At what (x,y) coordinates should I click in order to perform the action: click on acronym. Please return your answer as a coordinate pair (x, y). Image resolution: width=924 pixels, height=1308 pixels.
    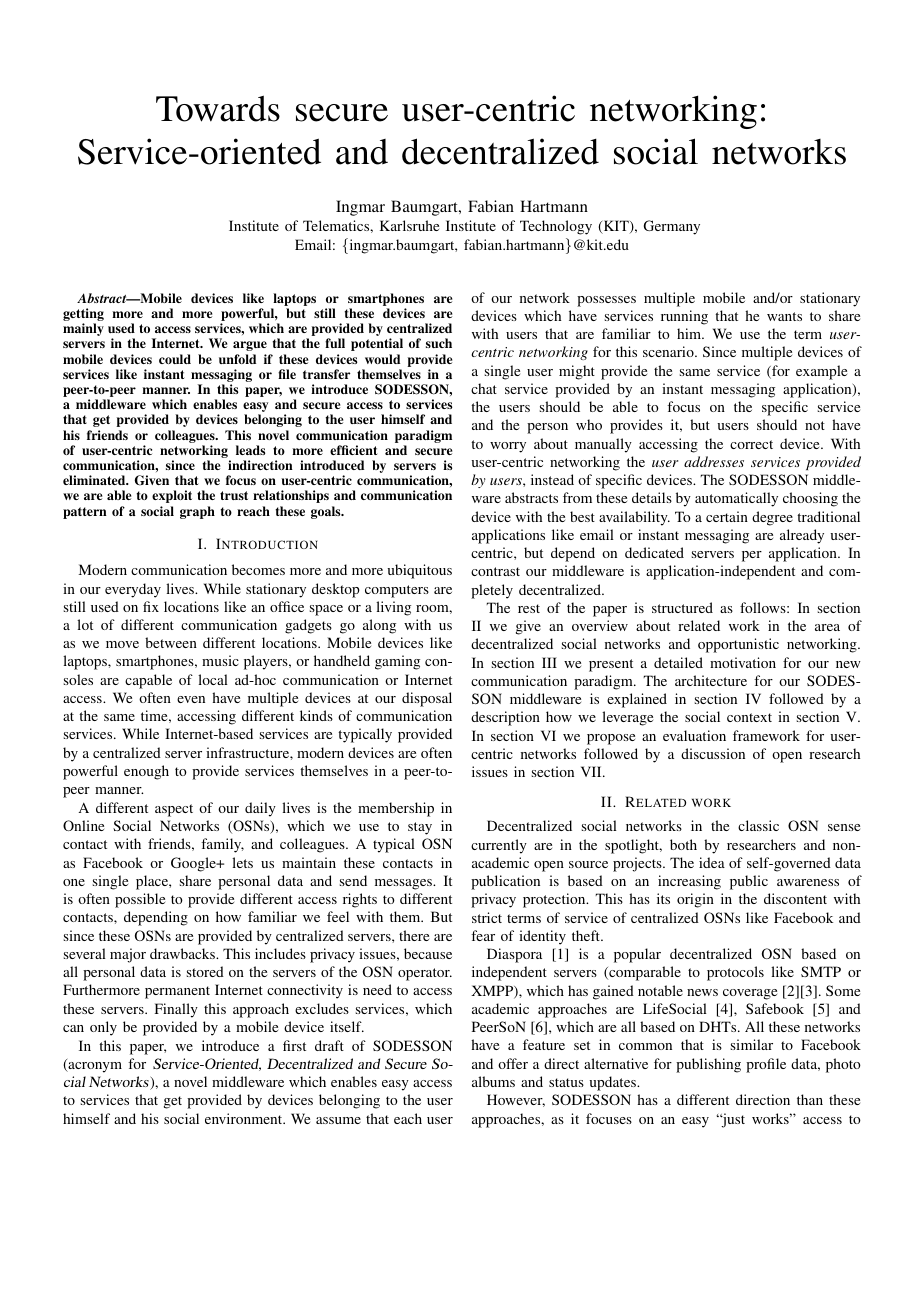
    Looking at the image, I should click on (94, 1067).
